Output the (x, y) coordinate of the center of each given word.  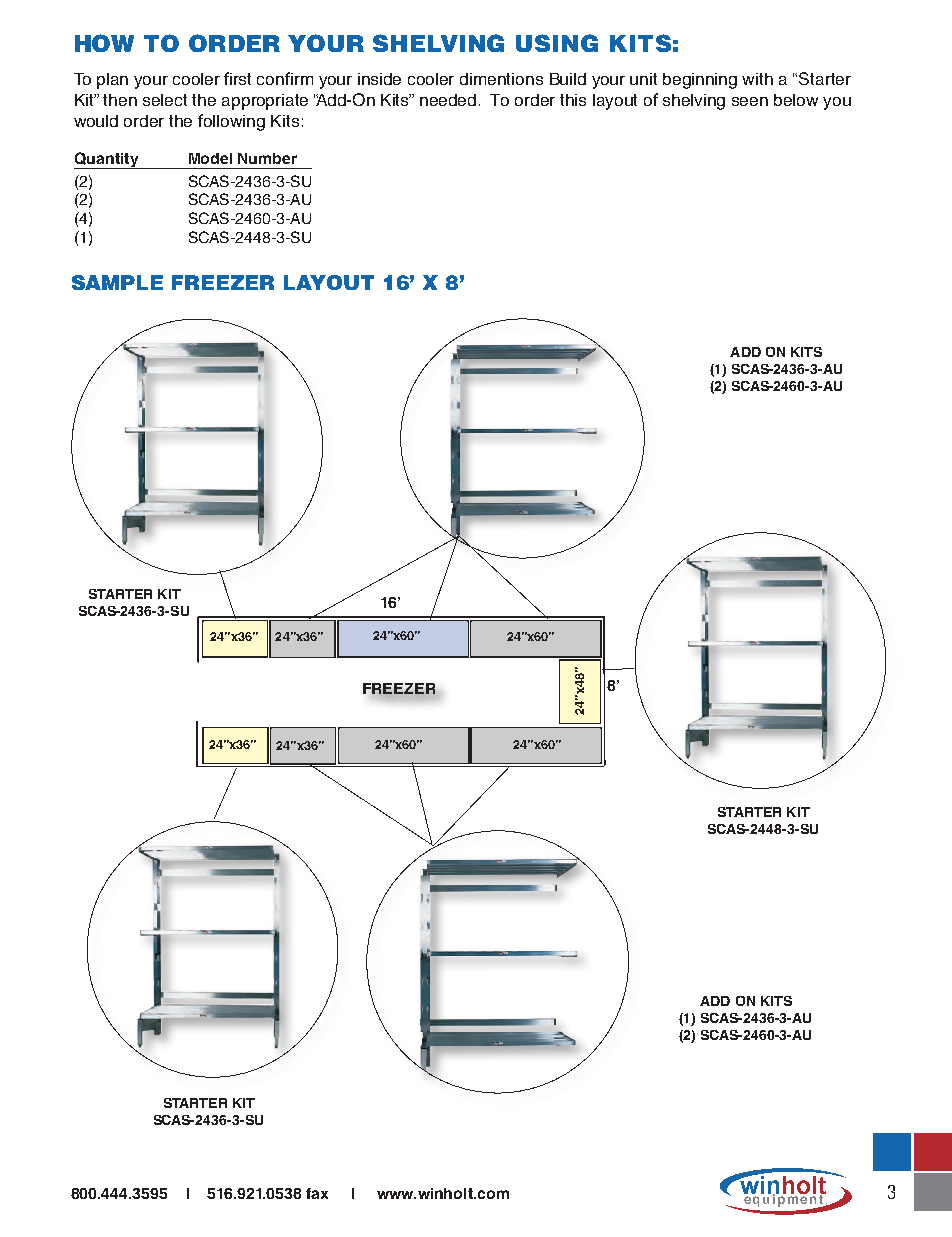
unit (643, 79)
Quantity (107, 160)
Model (210, 158)
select (165, 100)
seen (750, 101)
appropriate (265, 102)
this (573, 100)
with (757, 79)
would (96, 121)
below (796, 100)
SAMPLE (117, 282)
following (231, 122)
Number (267, 158)
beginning (700, 81)
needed (448, 100)
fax (317, 1193)
